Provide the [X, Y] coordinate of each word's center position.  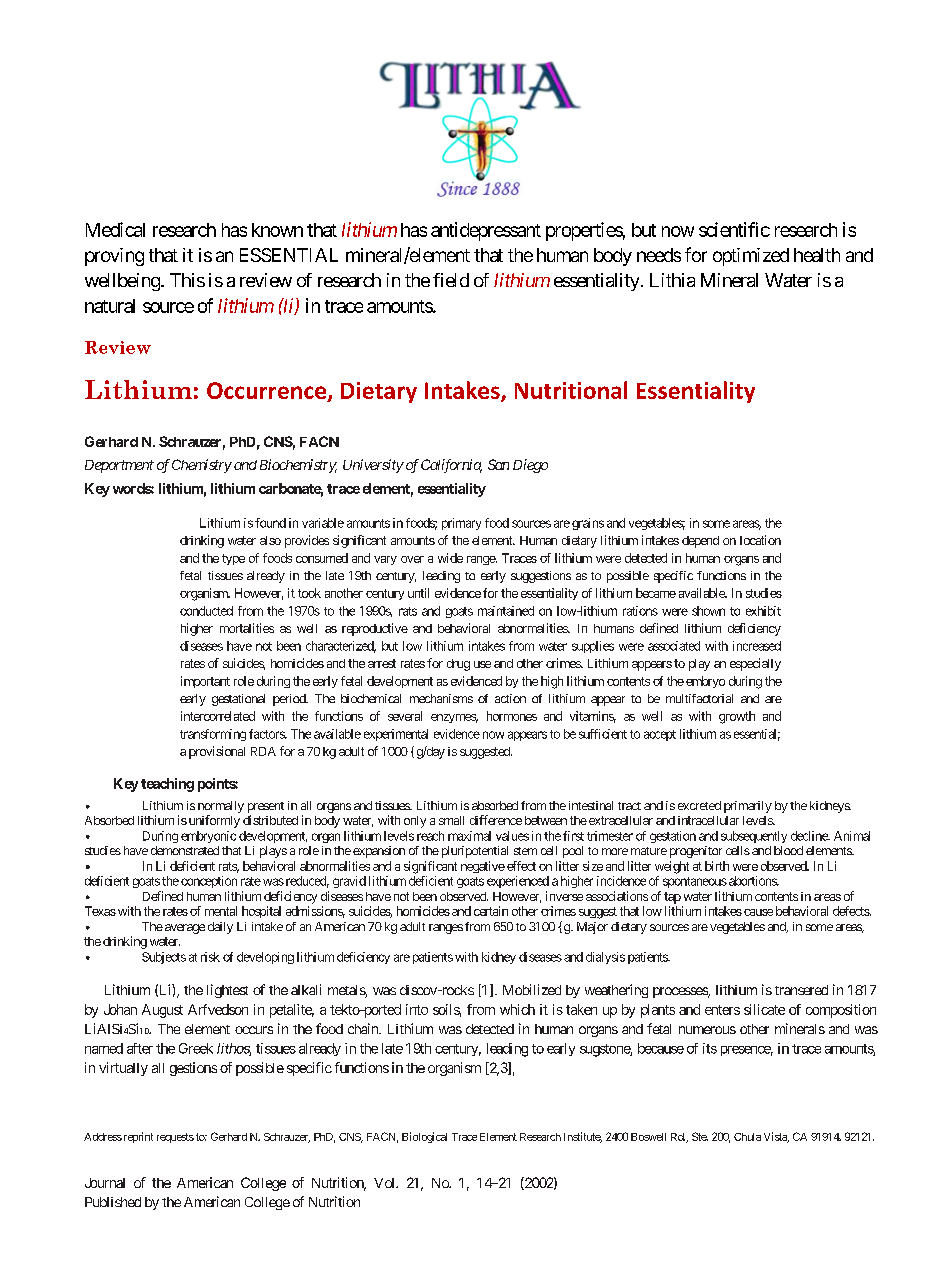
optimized [751, 257]
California [451, 466]
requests [175, 1138]
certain [491, 911]
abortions [753, 881]
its [710, 1048]
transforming [213, 735]
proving [114, 257]
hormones [512, 716]
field [451, 280]
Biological [424, 1137]
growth [737, 717]
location [760, 540]
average [185, 929]
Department [119, 466]
